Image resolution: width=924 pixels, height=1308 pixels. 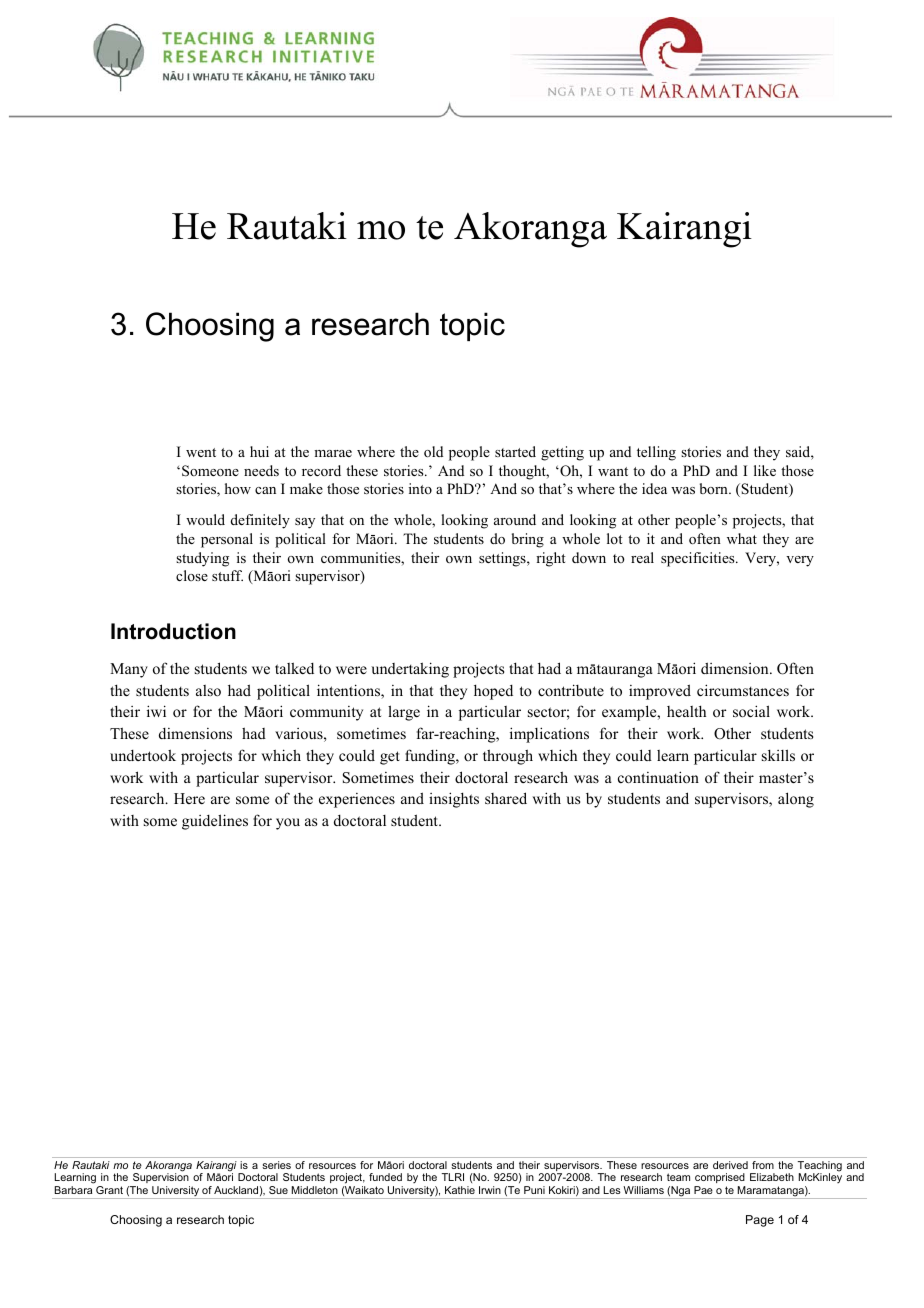 What do you see at coordinates (278, 1190) in the screenshot?
I see `Sue` at bounding box center [278, 1190].
